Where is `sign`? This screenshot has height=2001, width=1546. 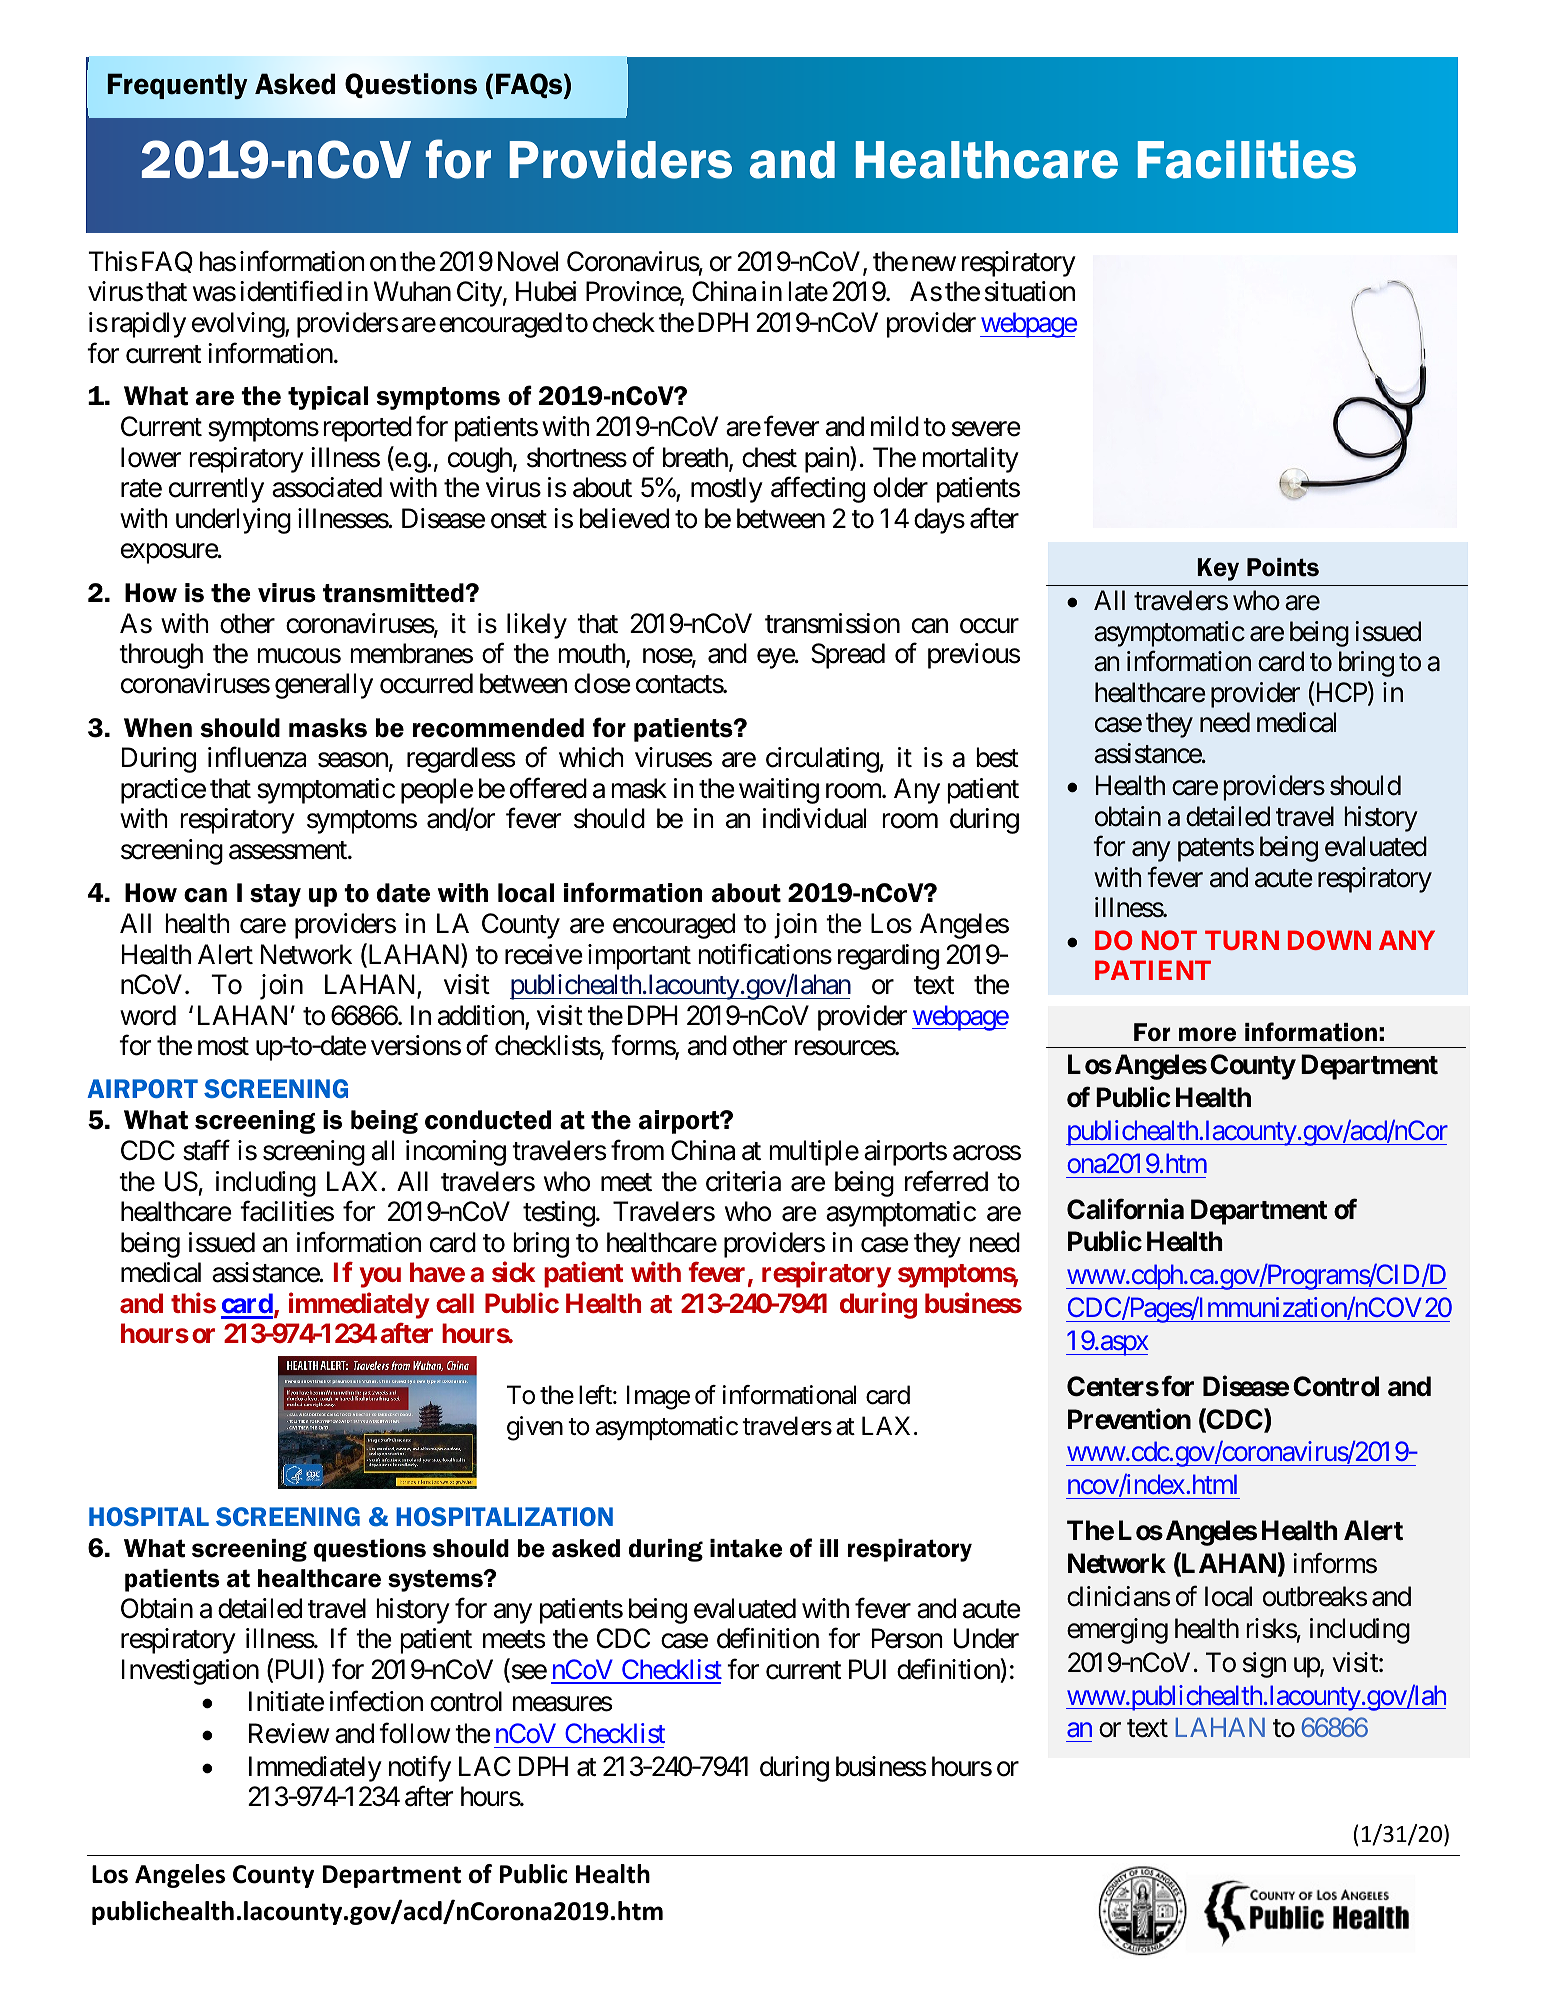 sign is located at coordinates (1264, 1665).
